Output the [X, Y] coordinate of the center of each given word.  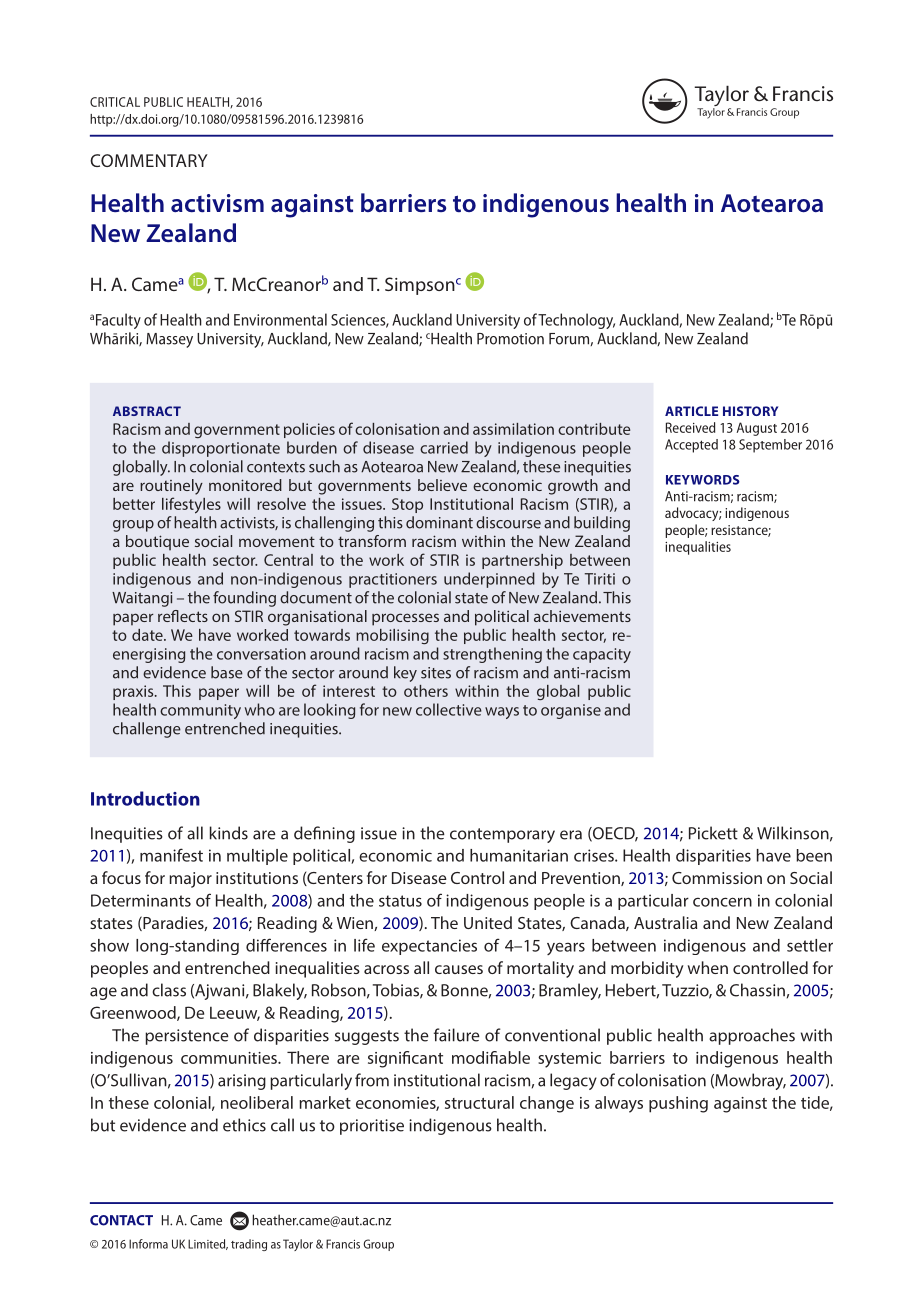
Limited [208, 1244]
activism [217, 203]
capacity [602, 655]
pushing [678, 1104]
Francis [343, 1244]
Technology [576, 321]
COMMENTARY [149, 160]
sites [436, 673]
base [227, 672]
